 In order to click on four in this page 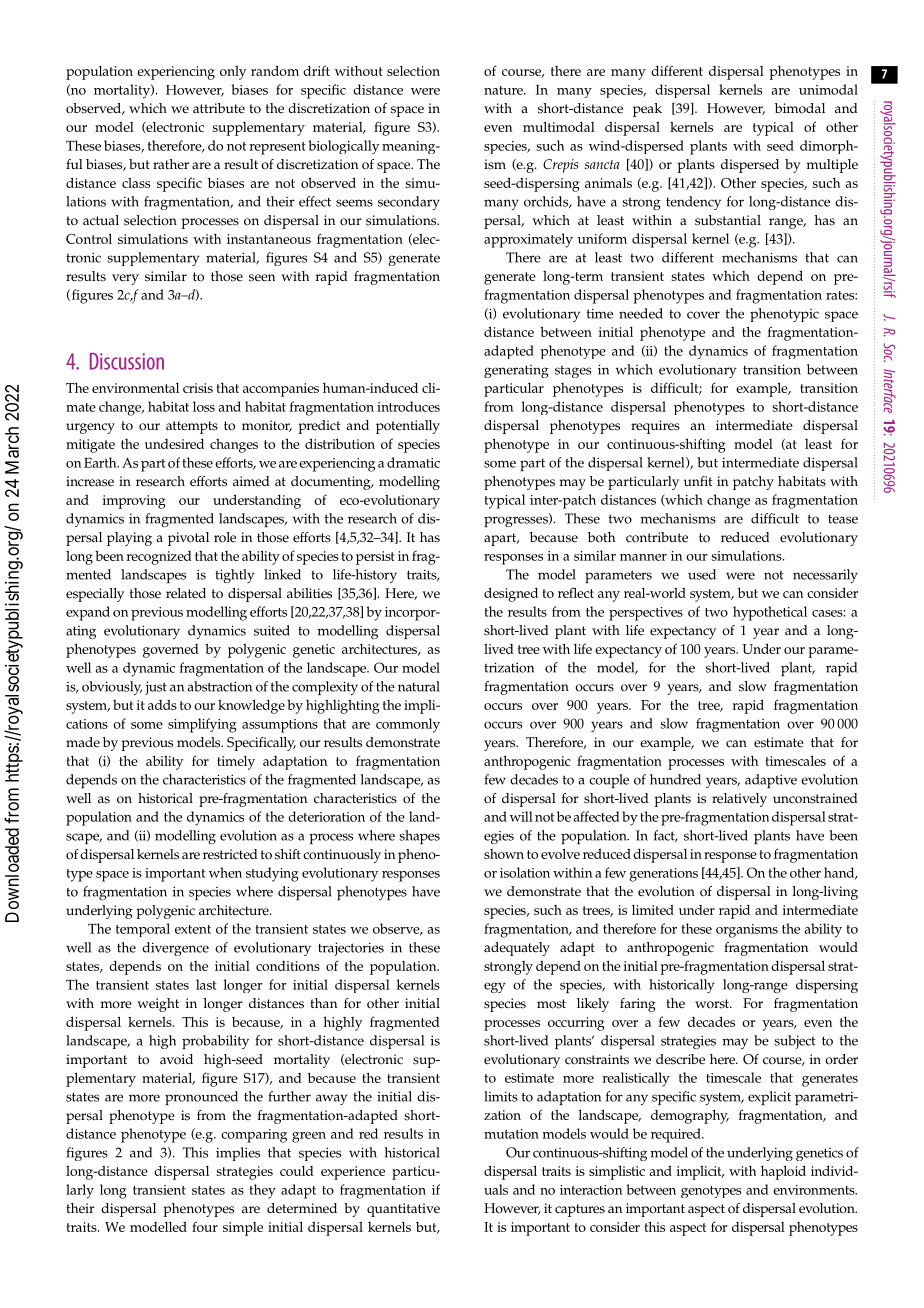, I will do `click(205, 1226)`.
